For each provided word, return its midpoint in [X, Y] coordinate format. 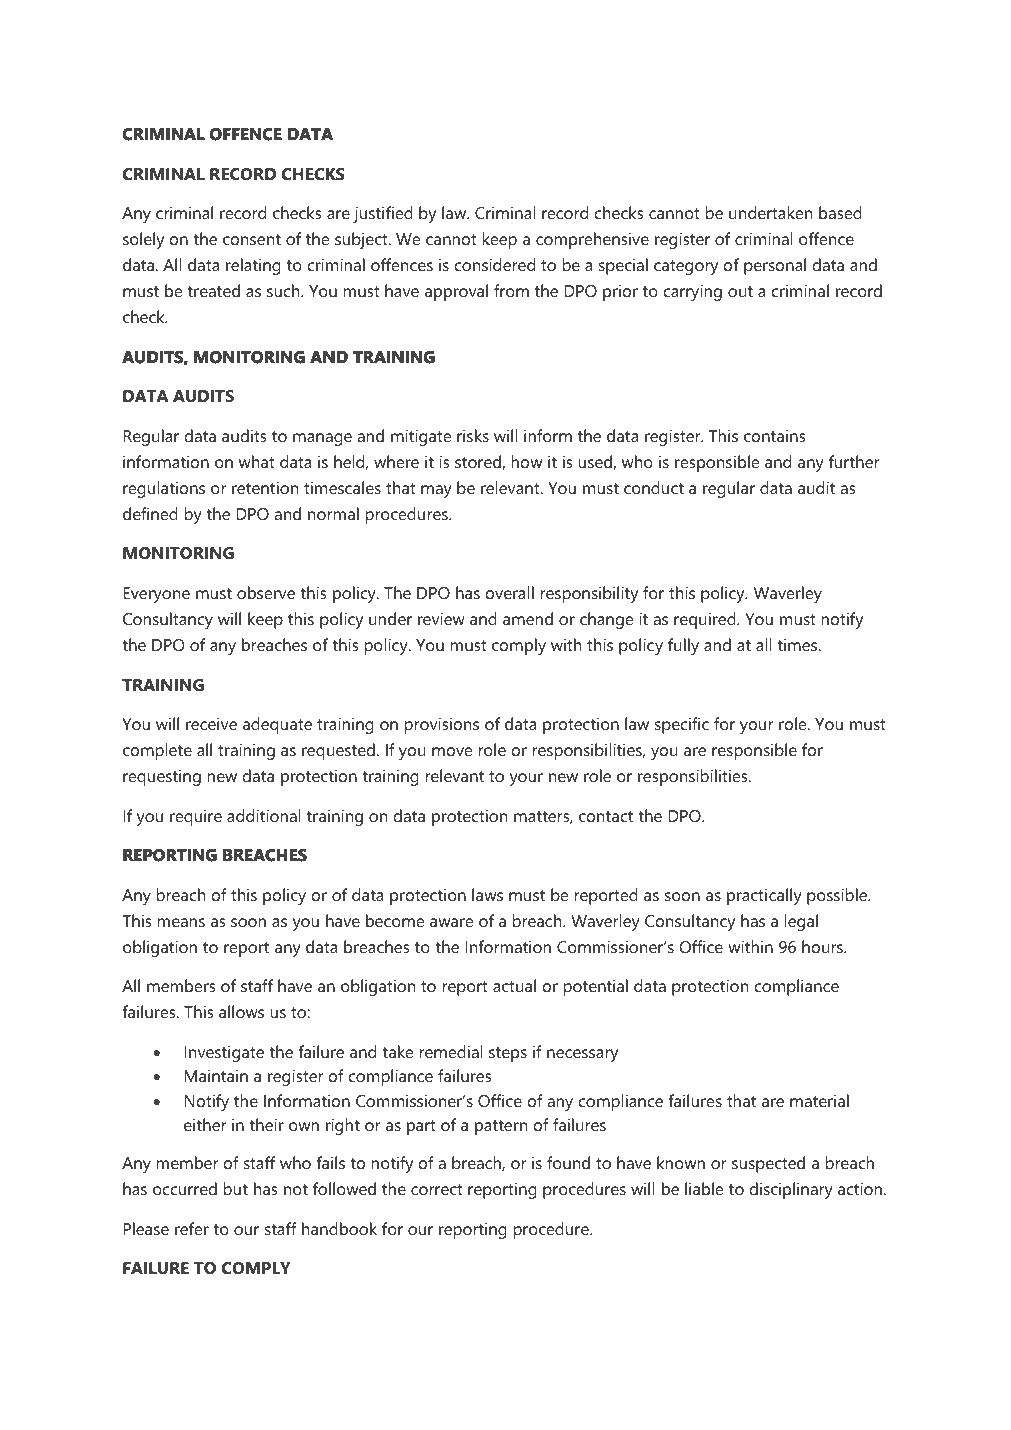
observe [266, 592]
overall [510, 592]
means [181, 922]
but [236, 1188]
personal [775, 266]
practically [764, 896]
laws [487, 894]
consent [252, 239]
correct [437, 1189]
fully [683, 646]
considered [495, 264]
